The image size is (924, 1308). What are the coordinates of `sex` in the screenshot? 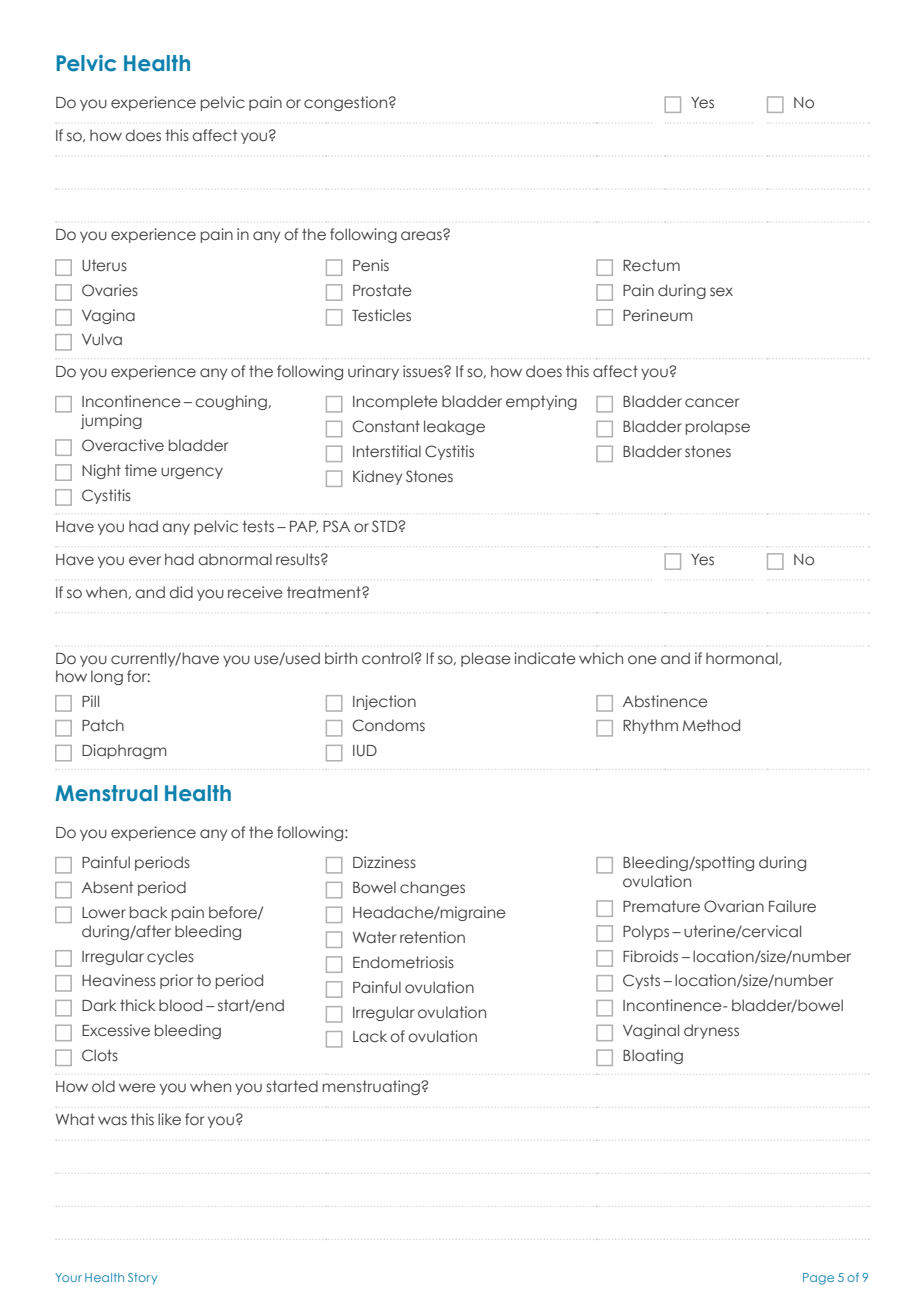 It's located at (721, 292).
